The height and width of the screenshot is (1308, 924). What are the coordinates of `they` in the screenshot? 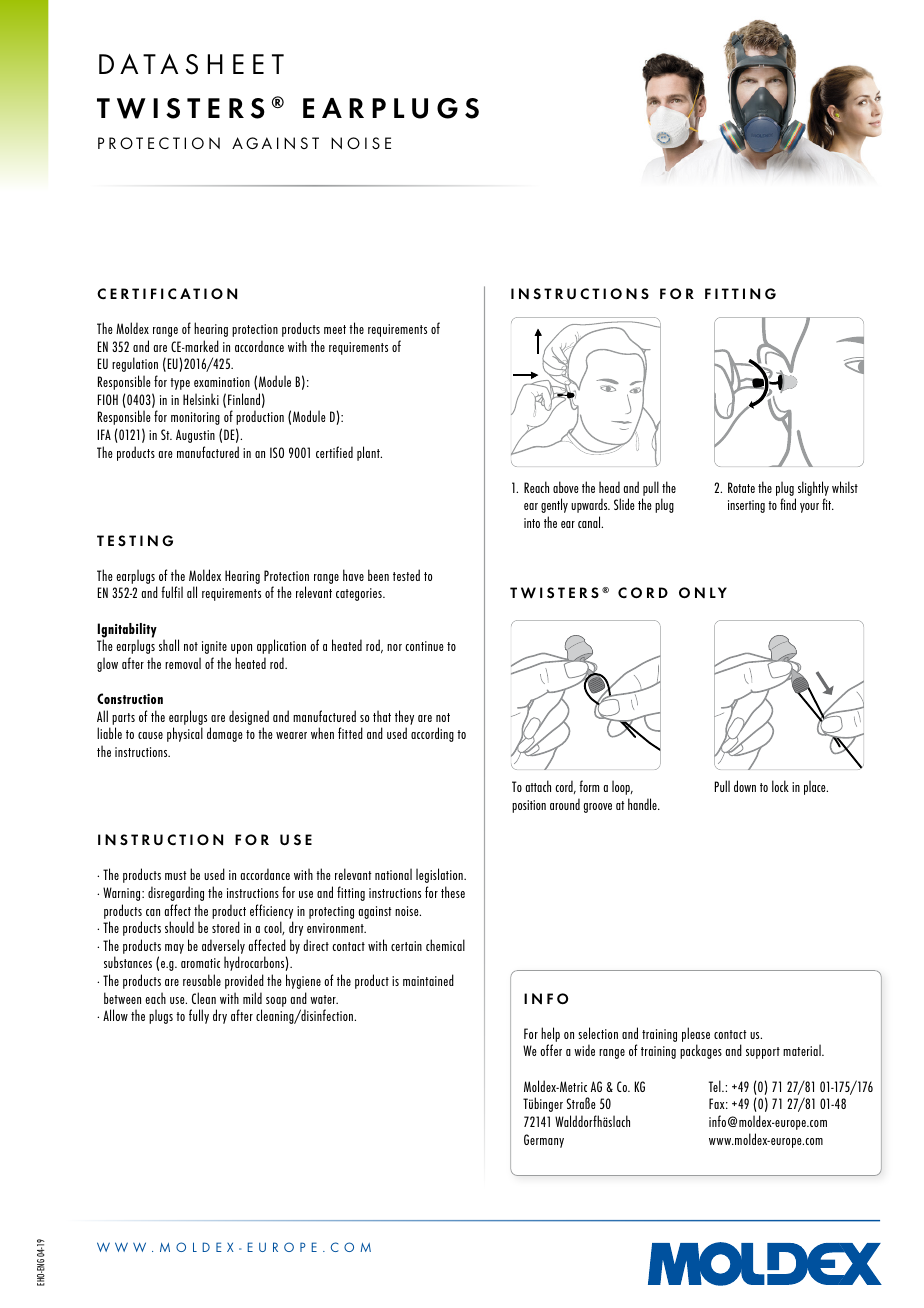 It's located at (404, 717).
